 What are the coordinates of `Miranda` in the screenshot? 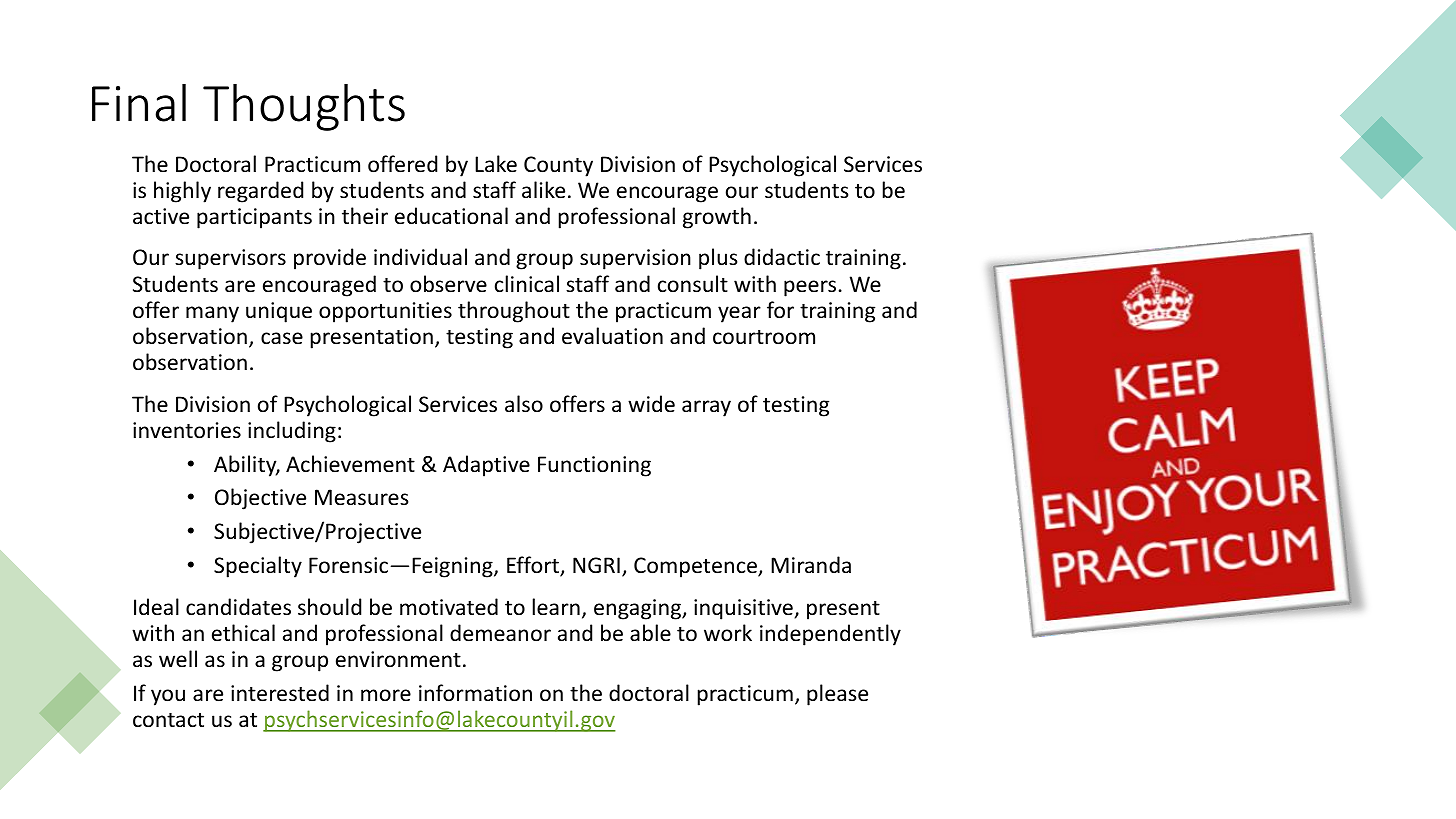 It's located at (811, 564).
